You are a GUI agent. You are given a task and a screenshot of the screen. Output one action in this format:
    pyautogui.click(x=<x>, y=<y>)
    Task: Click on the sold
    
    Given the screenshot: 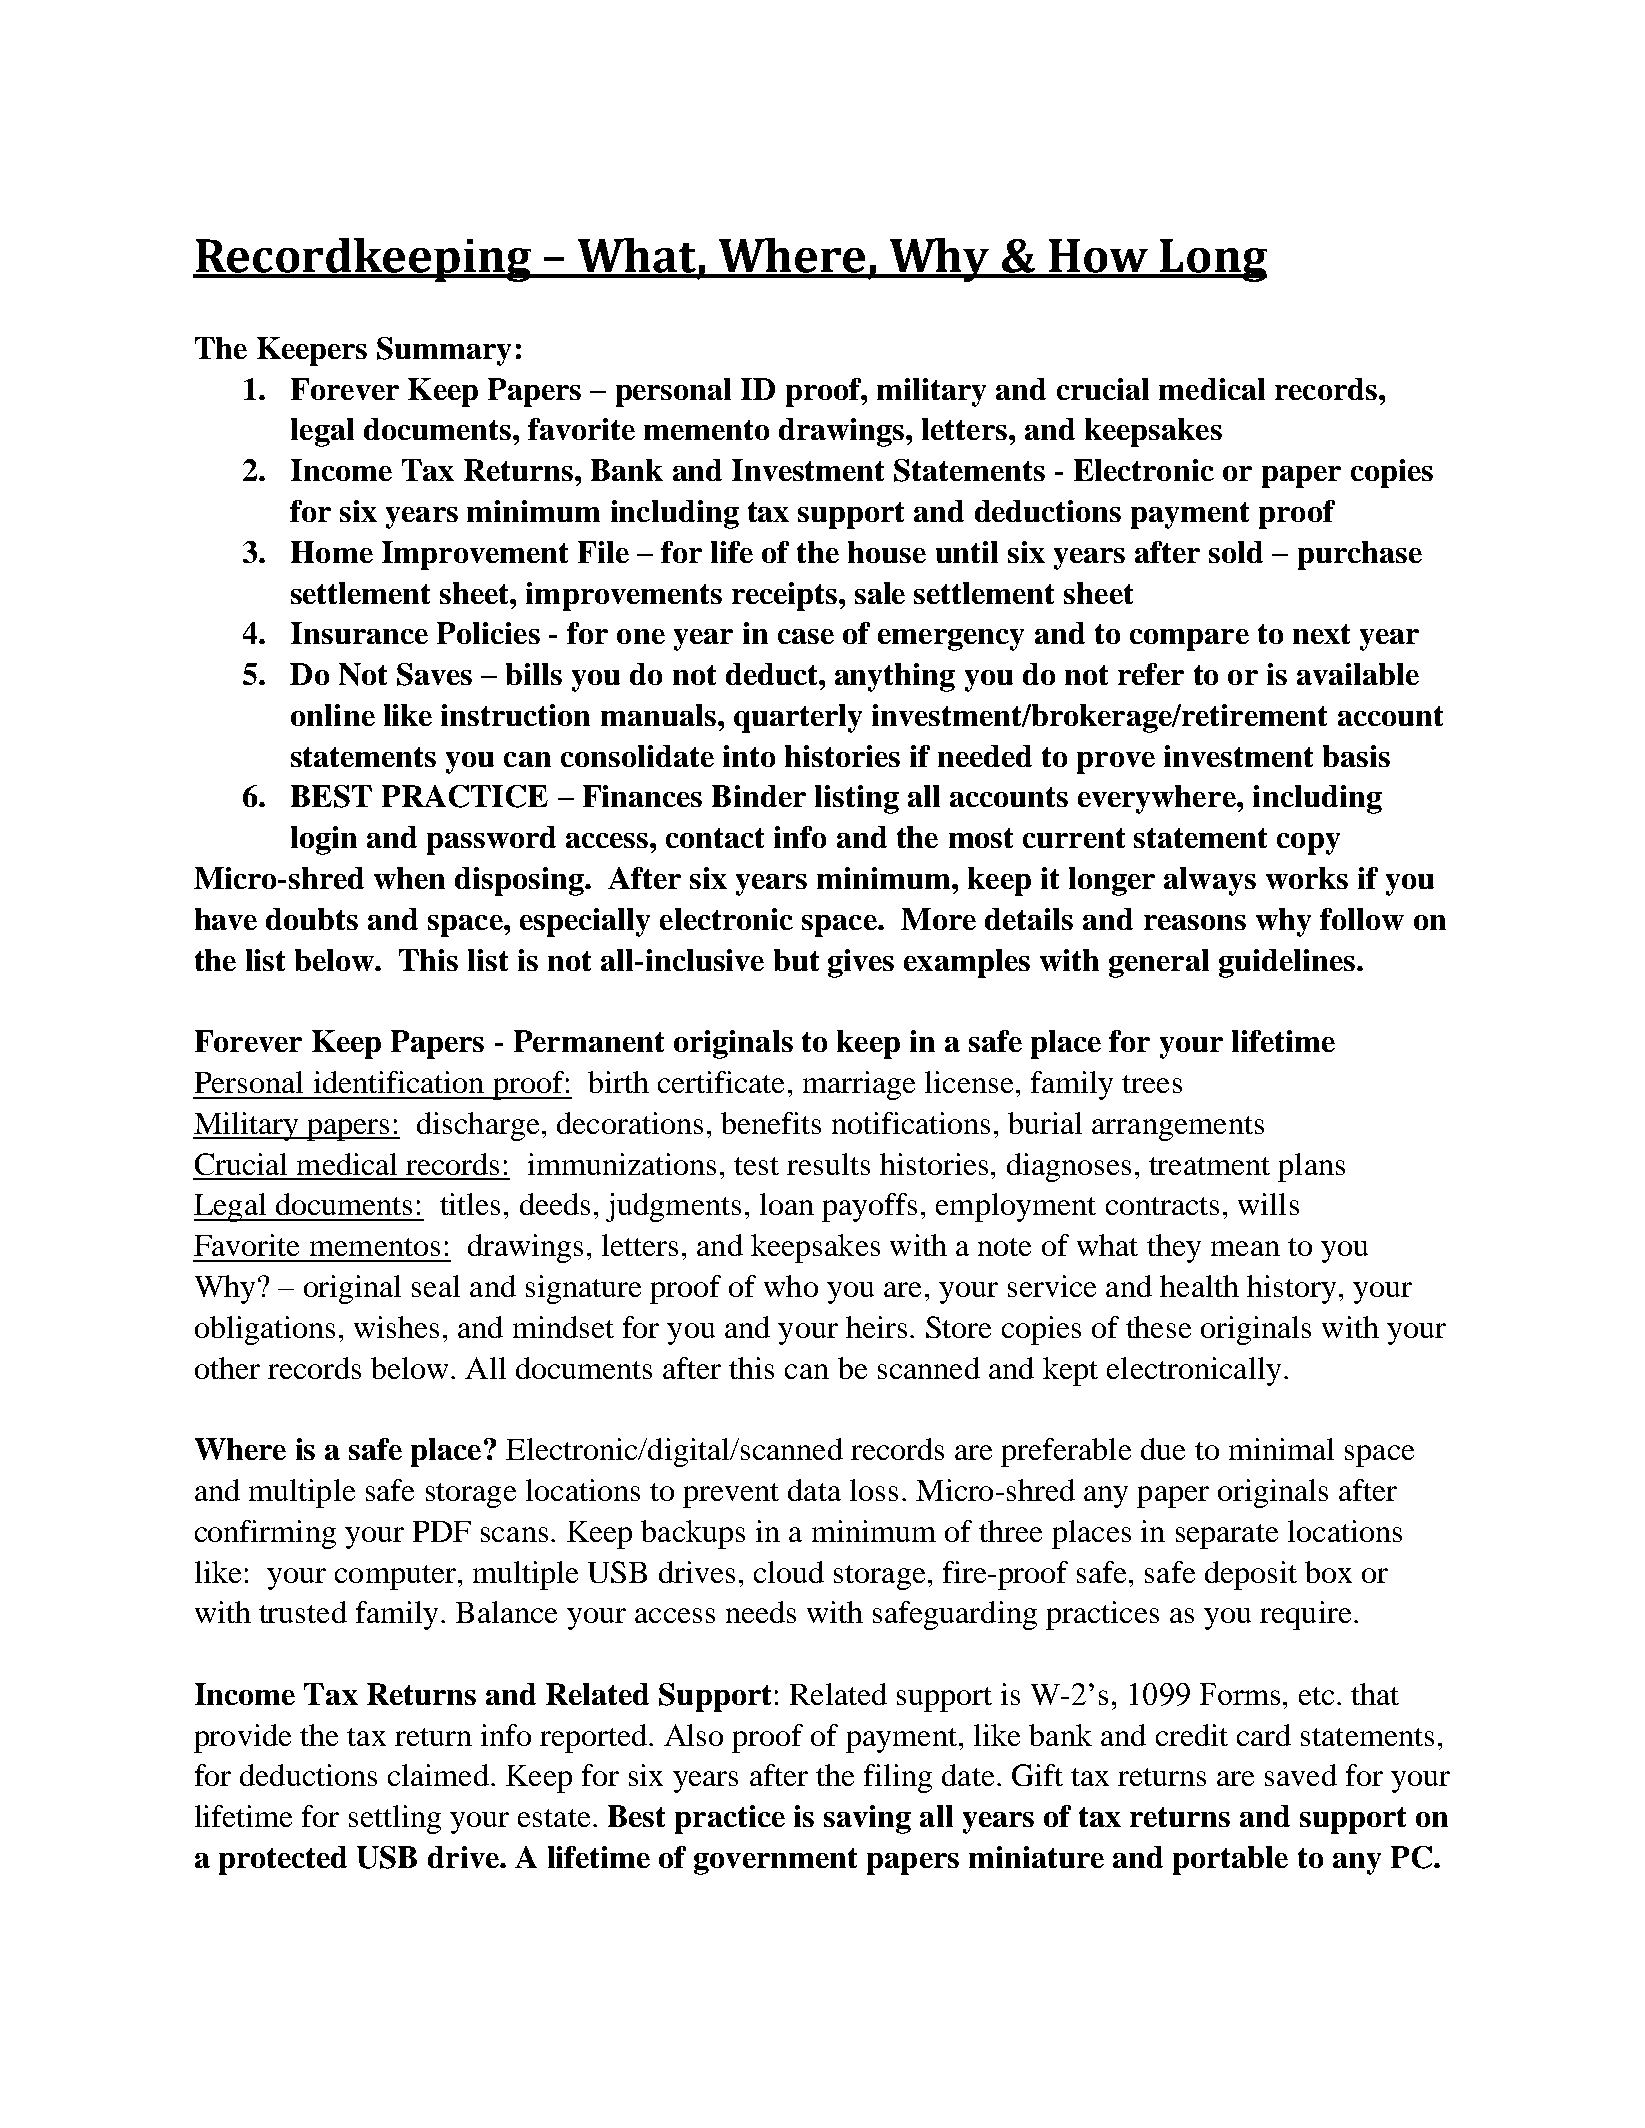 What is the action you would take?
    pyautogui.click(x=1236, y=552)
